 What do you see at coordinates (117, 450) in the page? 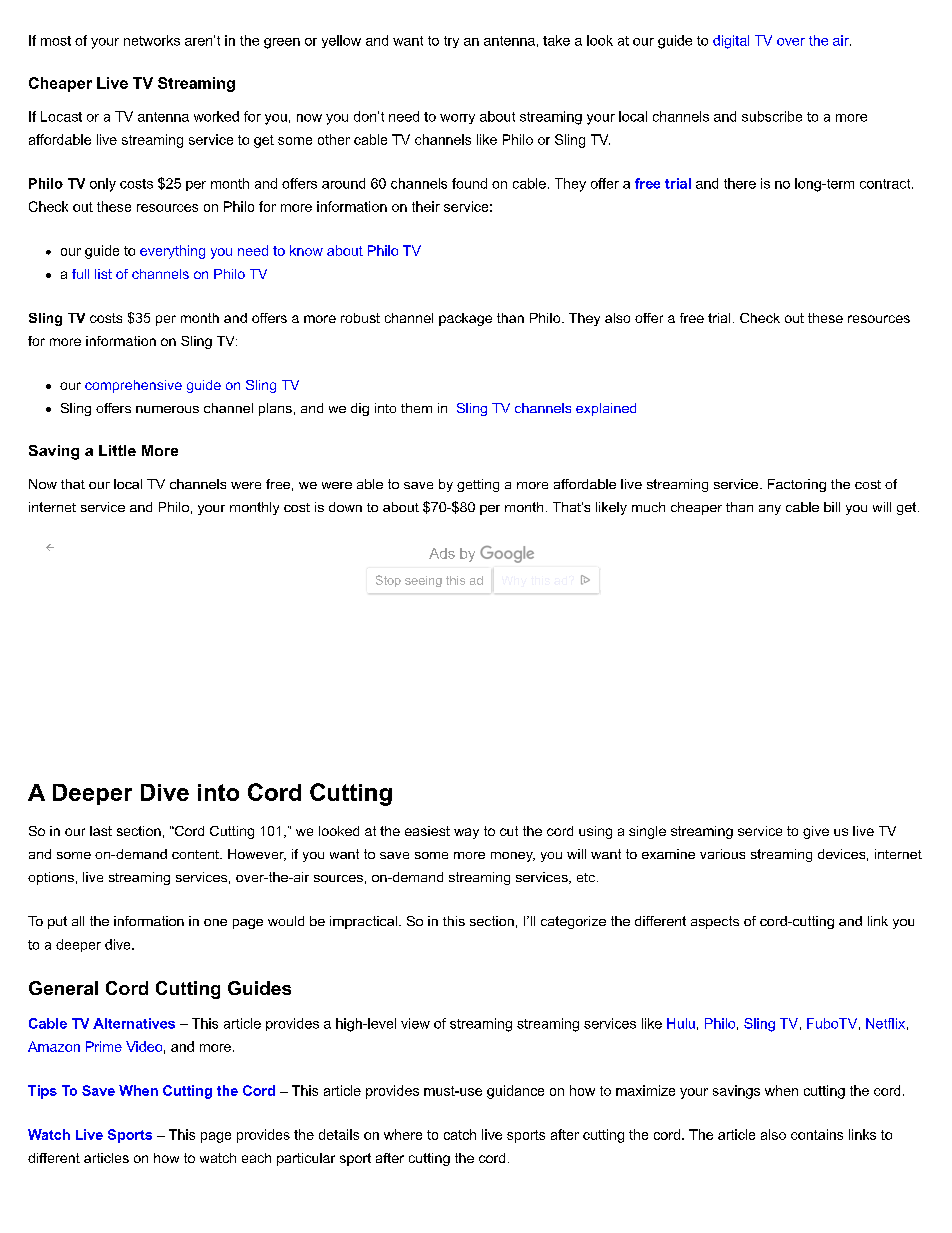
I see `Little` at bounding box center [117, 450].
